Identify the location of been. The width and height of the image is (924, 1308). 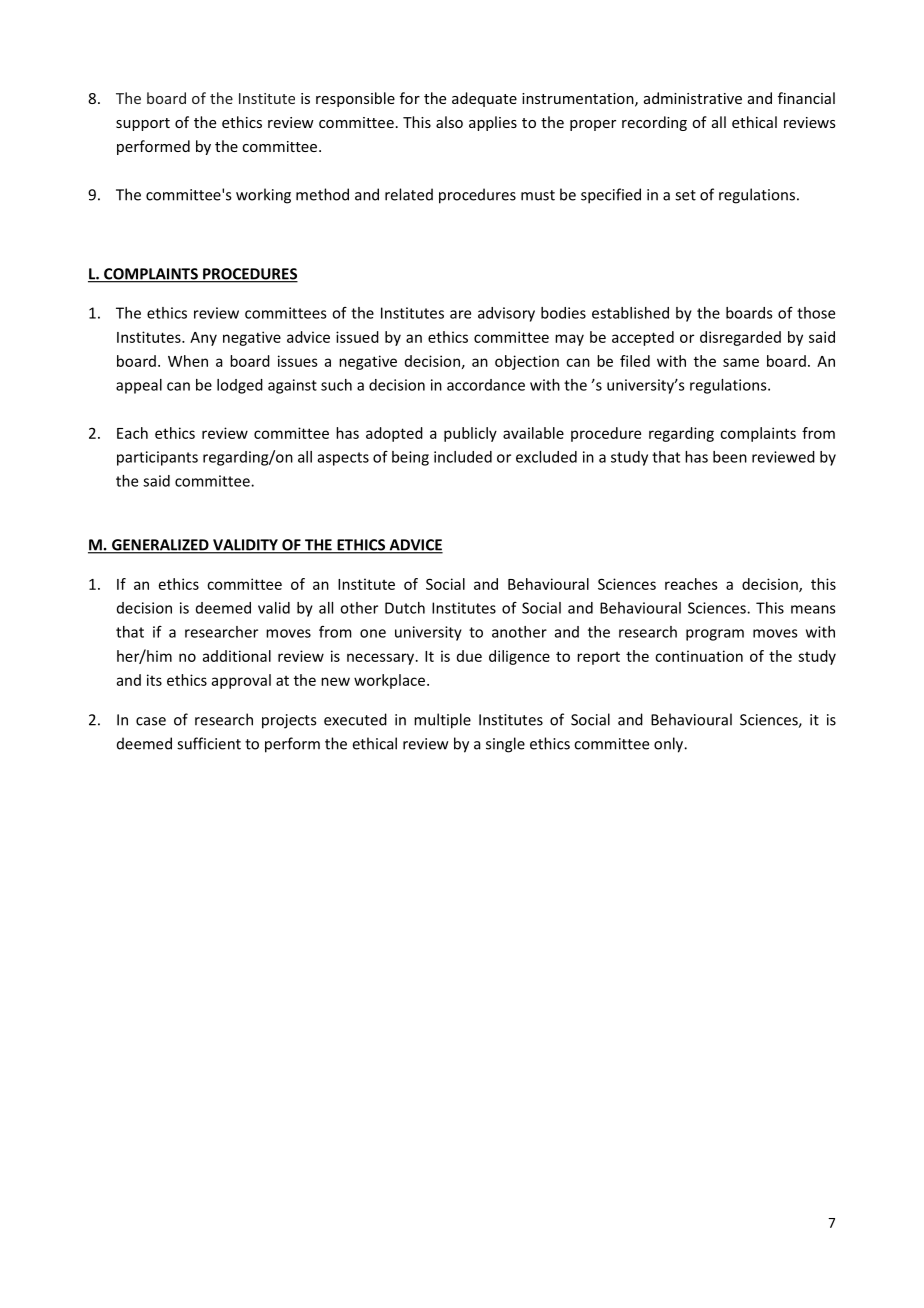
(730, 457).
